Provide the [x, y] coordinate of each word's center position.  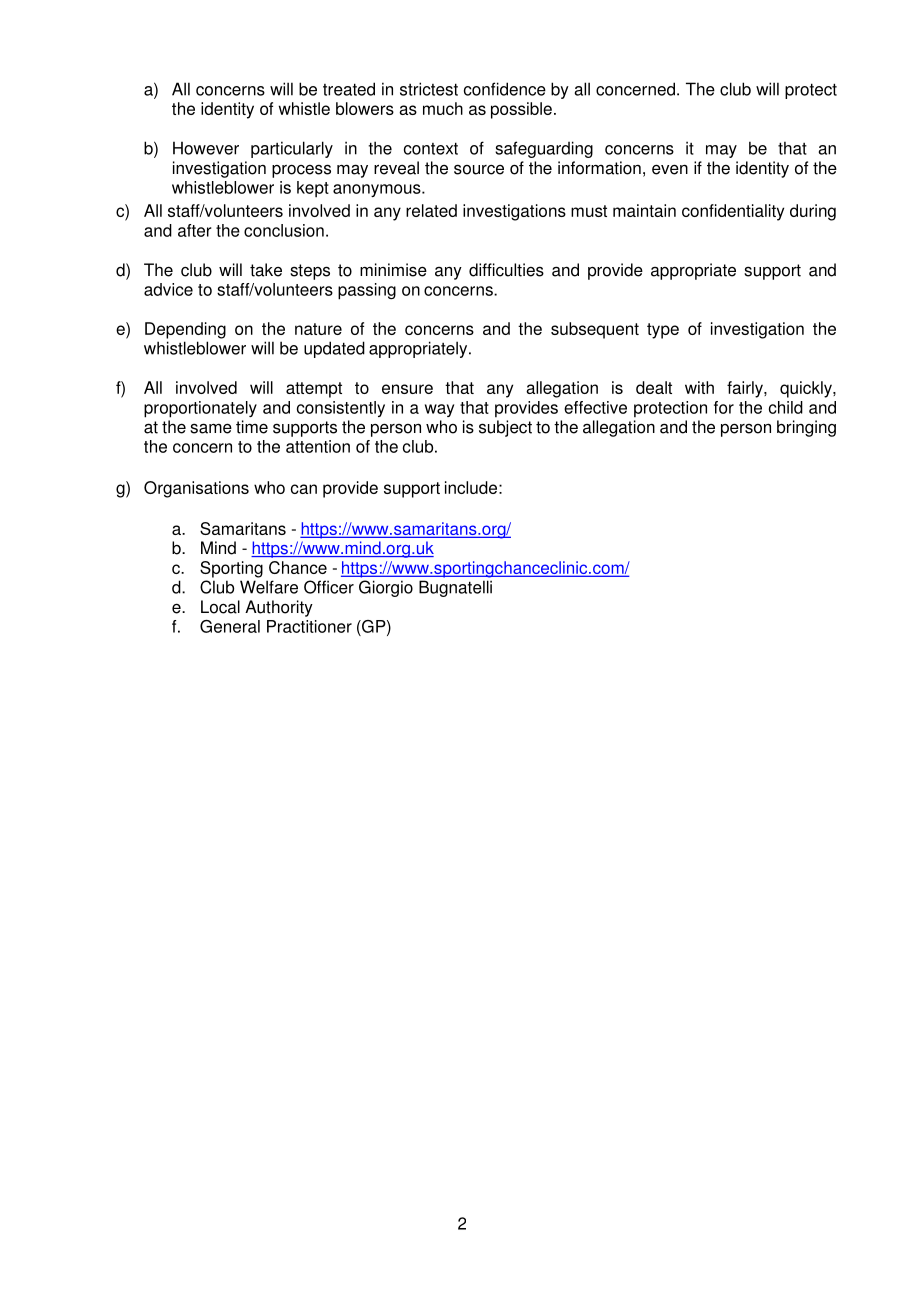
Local [220, 607]
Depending [185, 330]
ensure [407, 389]
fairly [746, 389]
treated [349, 89]
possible [521, 110]
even [670, 169]
